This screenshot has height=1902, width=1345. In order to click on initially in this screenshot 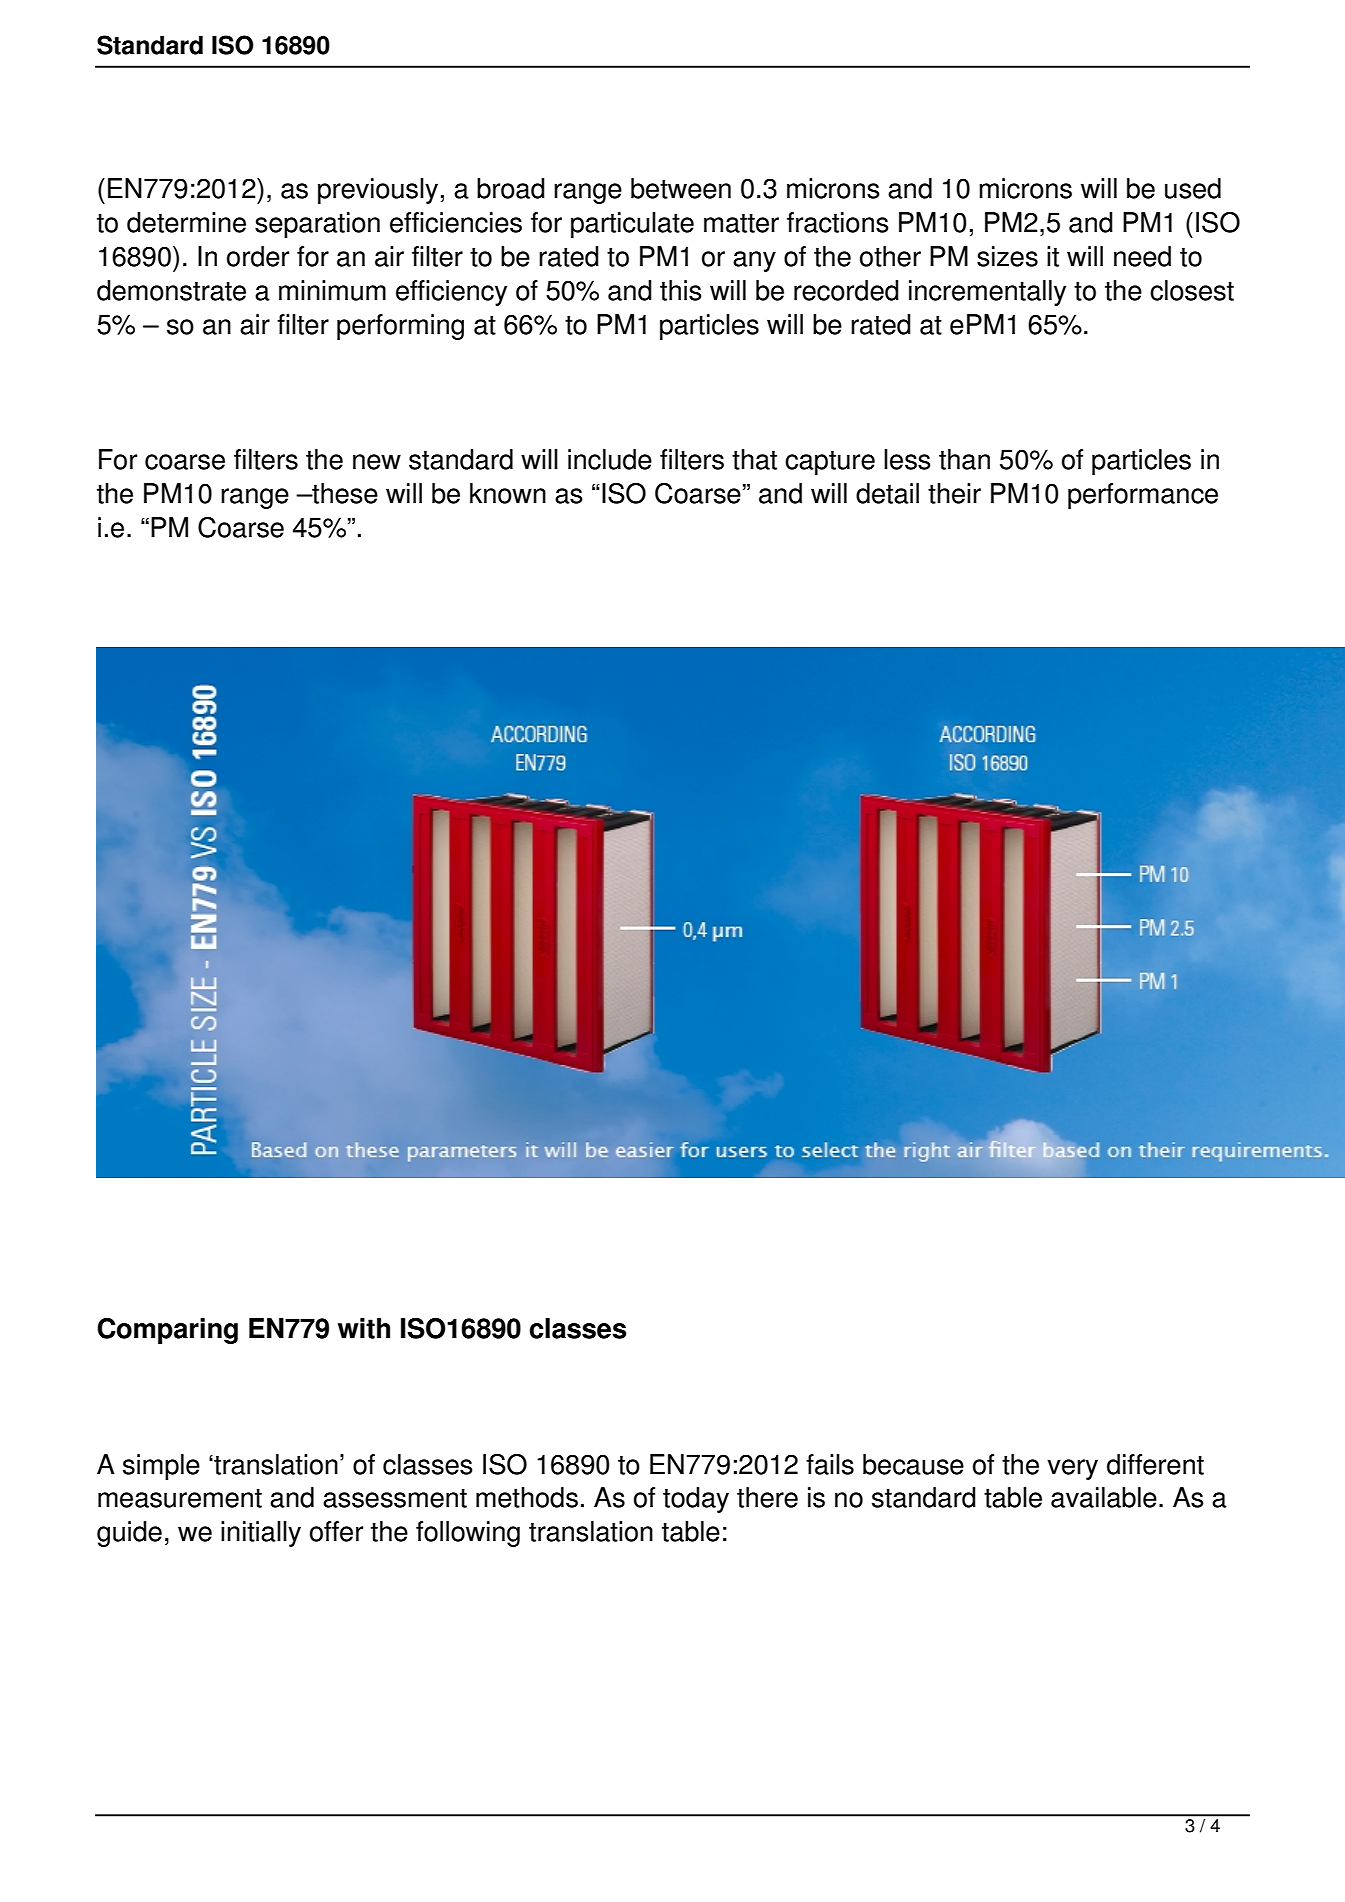, I will do `click(261, 1534)`.
